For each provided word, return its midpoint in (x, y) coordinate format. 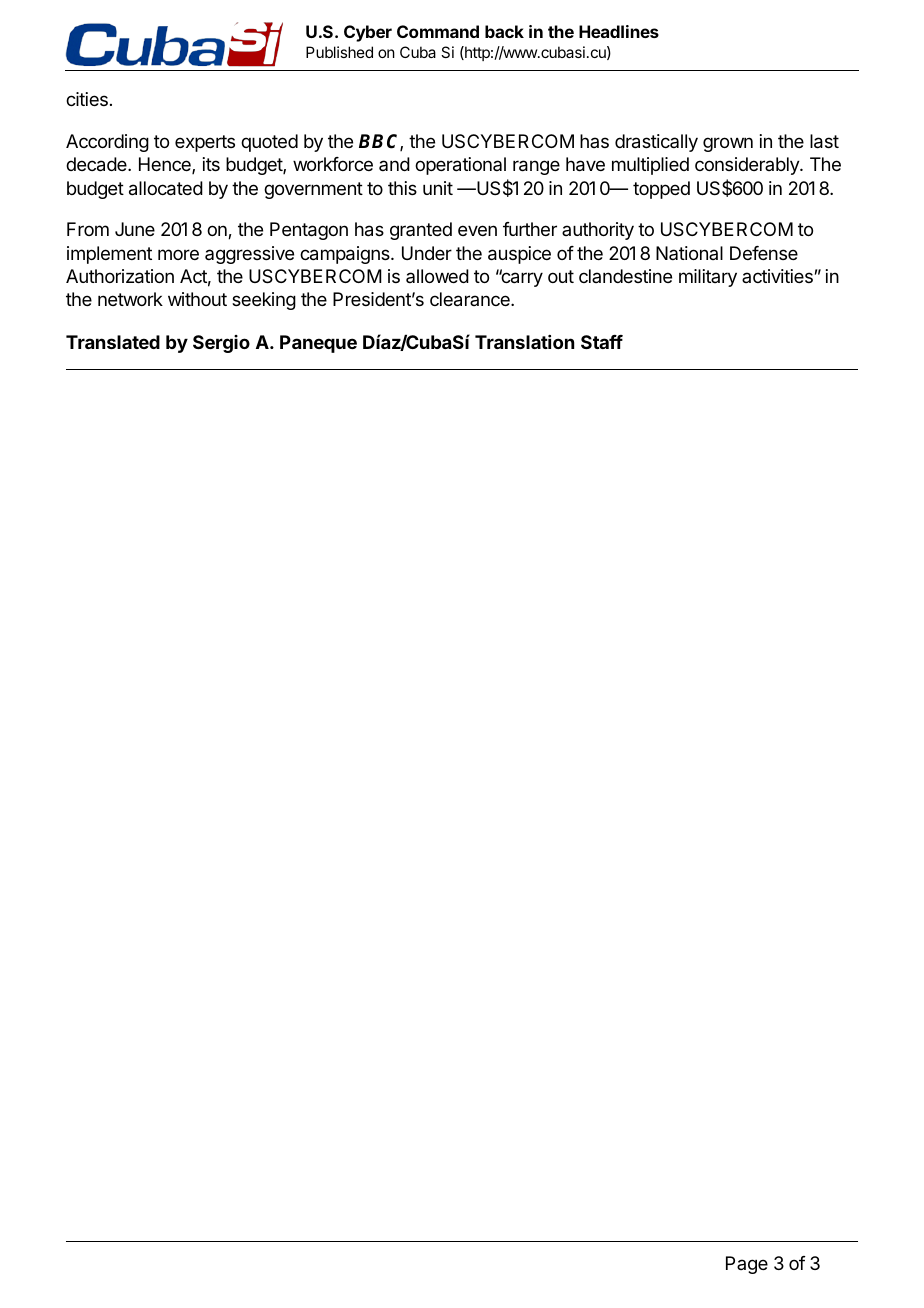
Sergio (221, 344)
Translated (113, 342)
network (130, 299)
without (197, 299)
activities (777, 276)
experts (205, 143)
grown (728, 144)
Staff (602, 342)
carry (521, 279)
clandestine (625, 276)
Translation (524, 342)
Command (438, 31)
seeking (264, 301)
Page (747, 1265)
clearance (471, 299)
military (708, 278)
